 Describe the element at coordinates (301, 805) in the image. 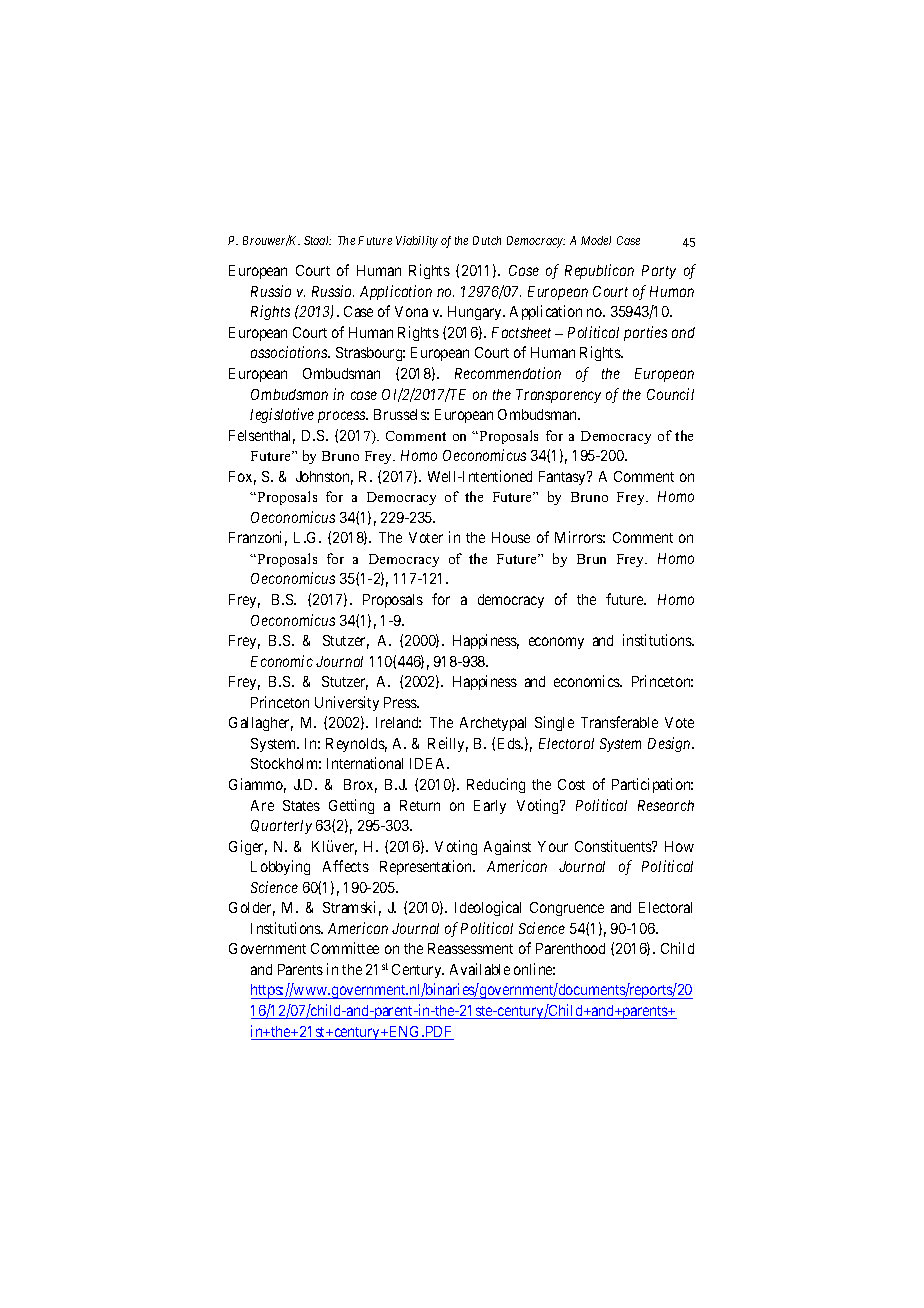

I see `States` at that location.
